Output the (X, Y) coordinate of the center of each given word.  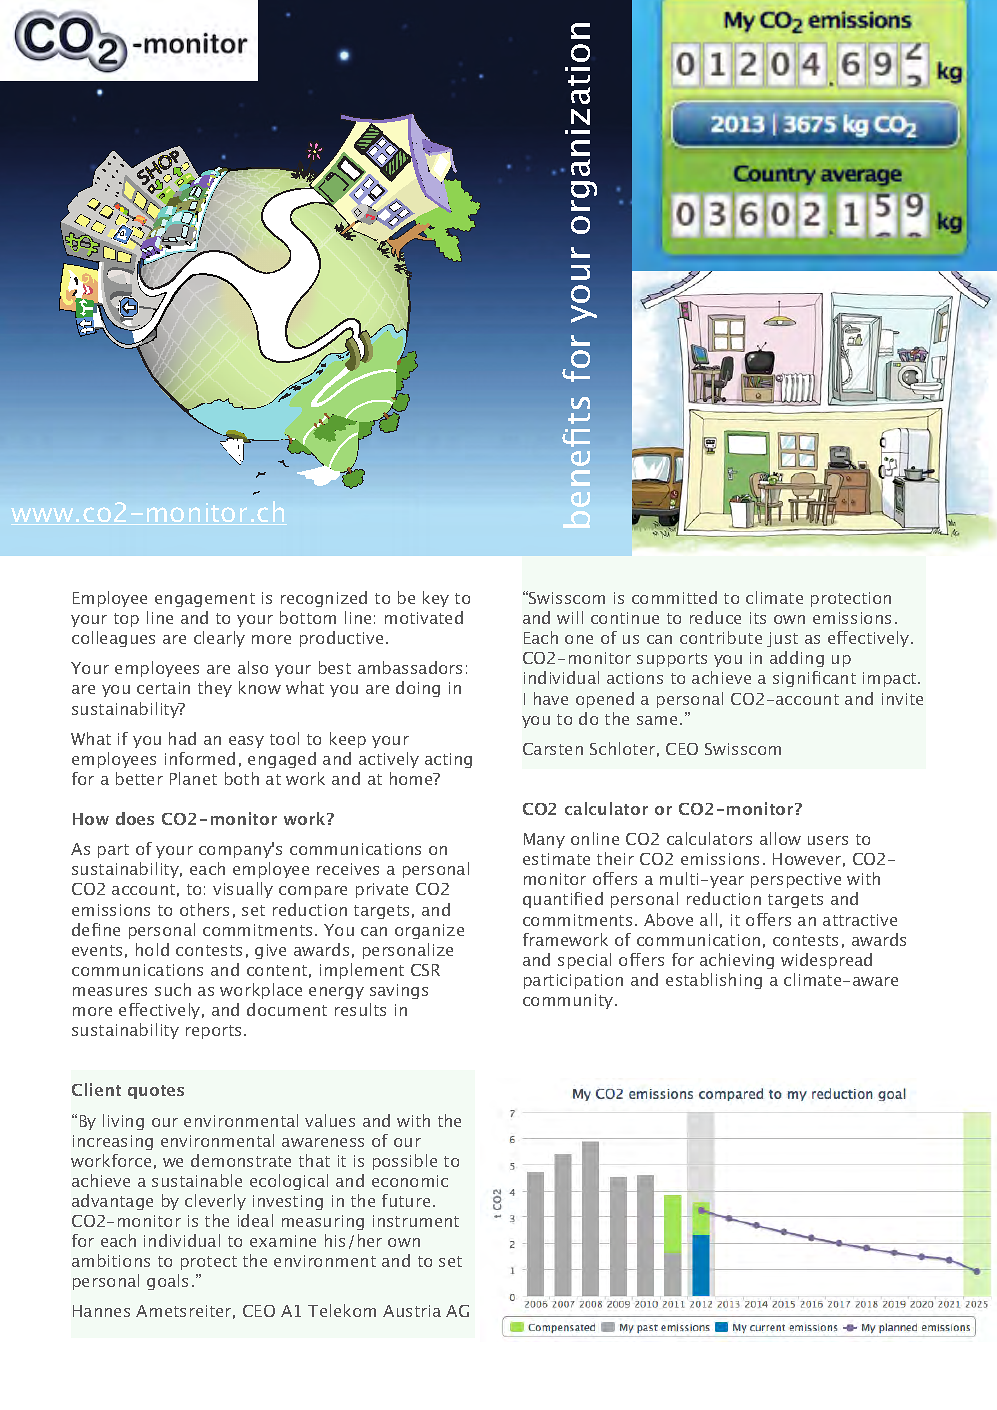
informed (200, 758)
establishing (714, 981)
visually (243, 890)
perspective (796, 880)
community (568, 1001)
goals (167, 1282)
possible (405, 1162)
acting (448, 760)
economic (410, 1181)
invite (902, 699)
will (570, 617)
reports (213, 1032)
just (782, 639)
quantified (563, 900)
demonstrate (241, 1160)
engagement (205, 600)
